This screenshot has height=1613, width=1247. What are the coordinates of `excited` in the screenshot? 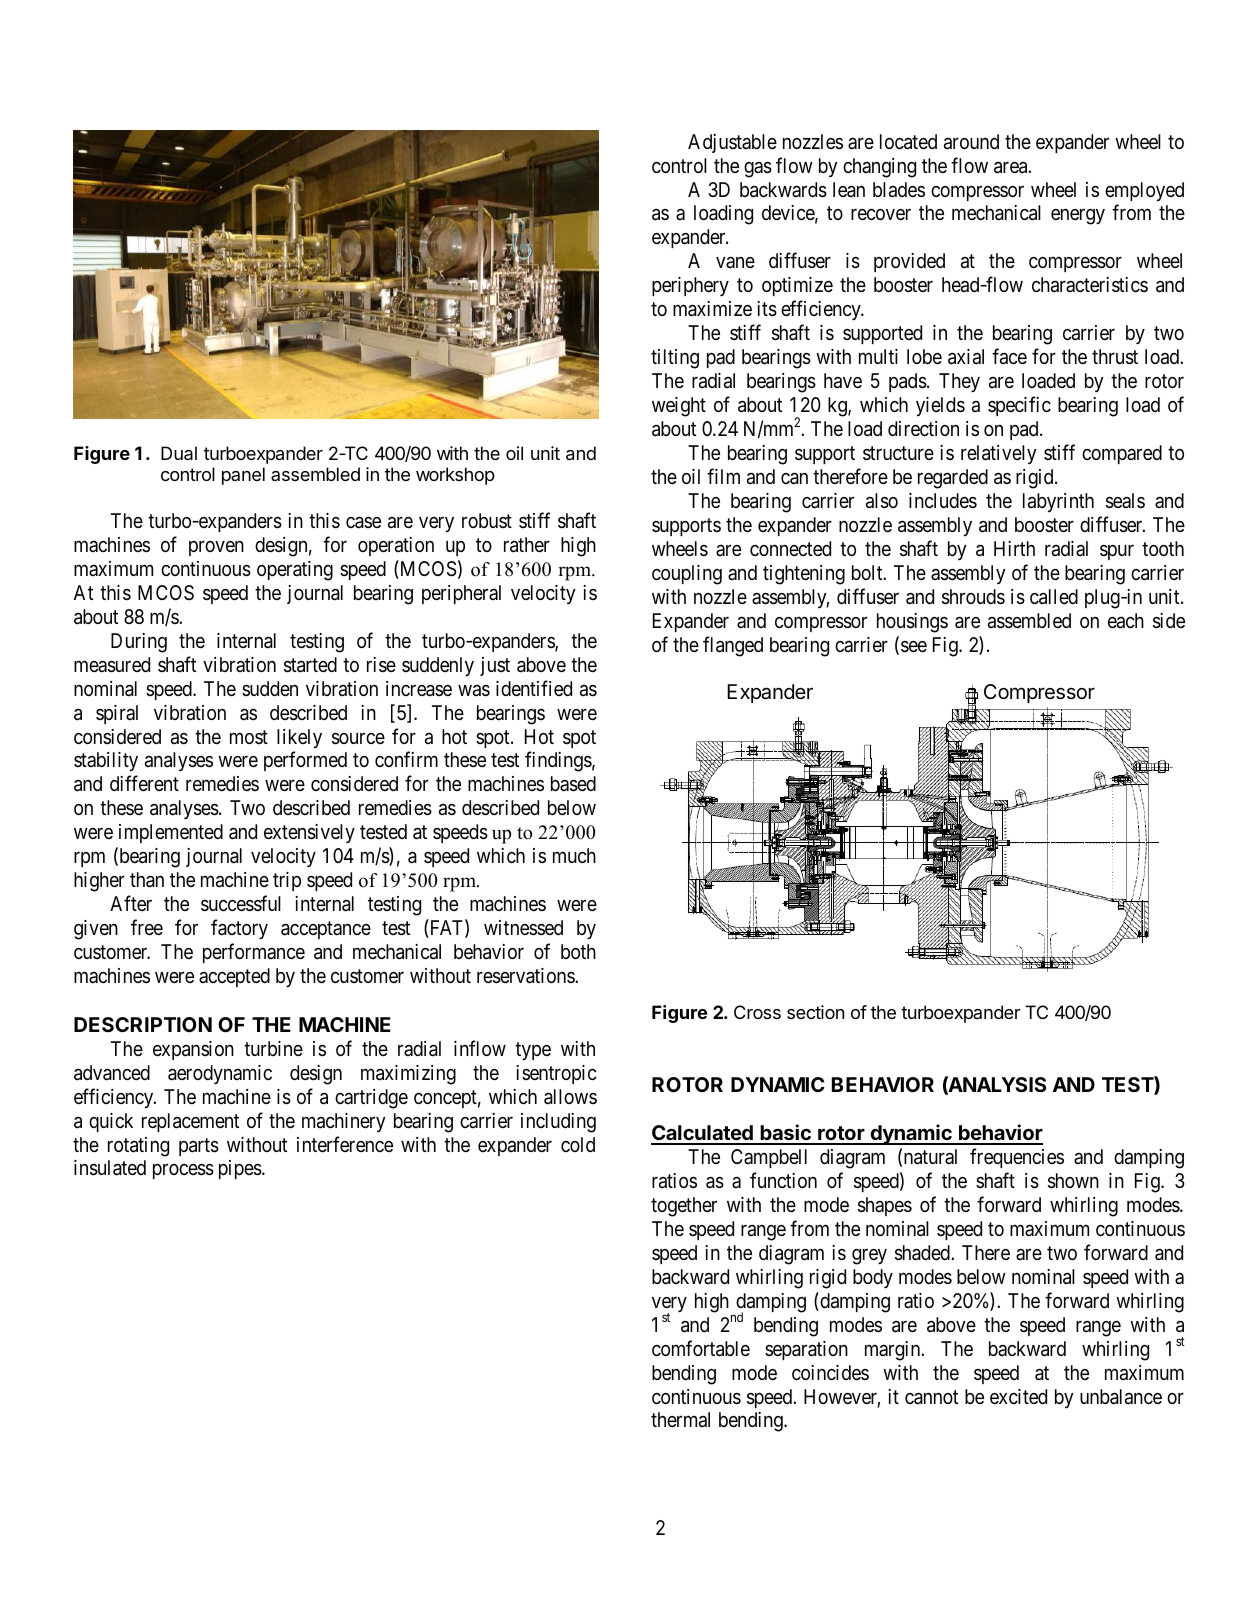 It's located at (1018, 1396).
